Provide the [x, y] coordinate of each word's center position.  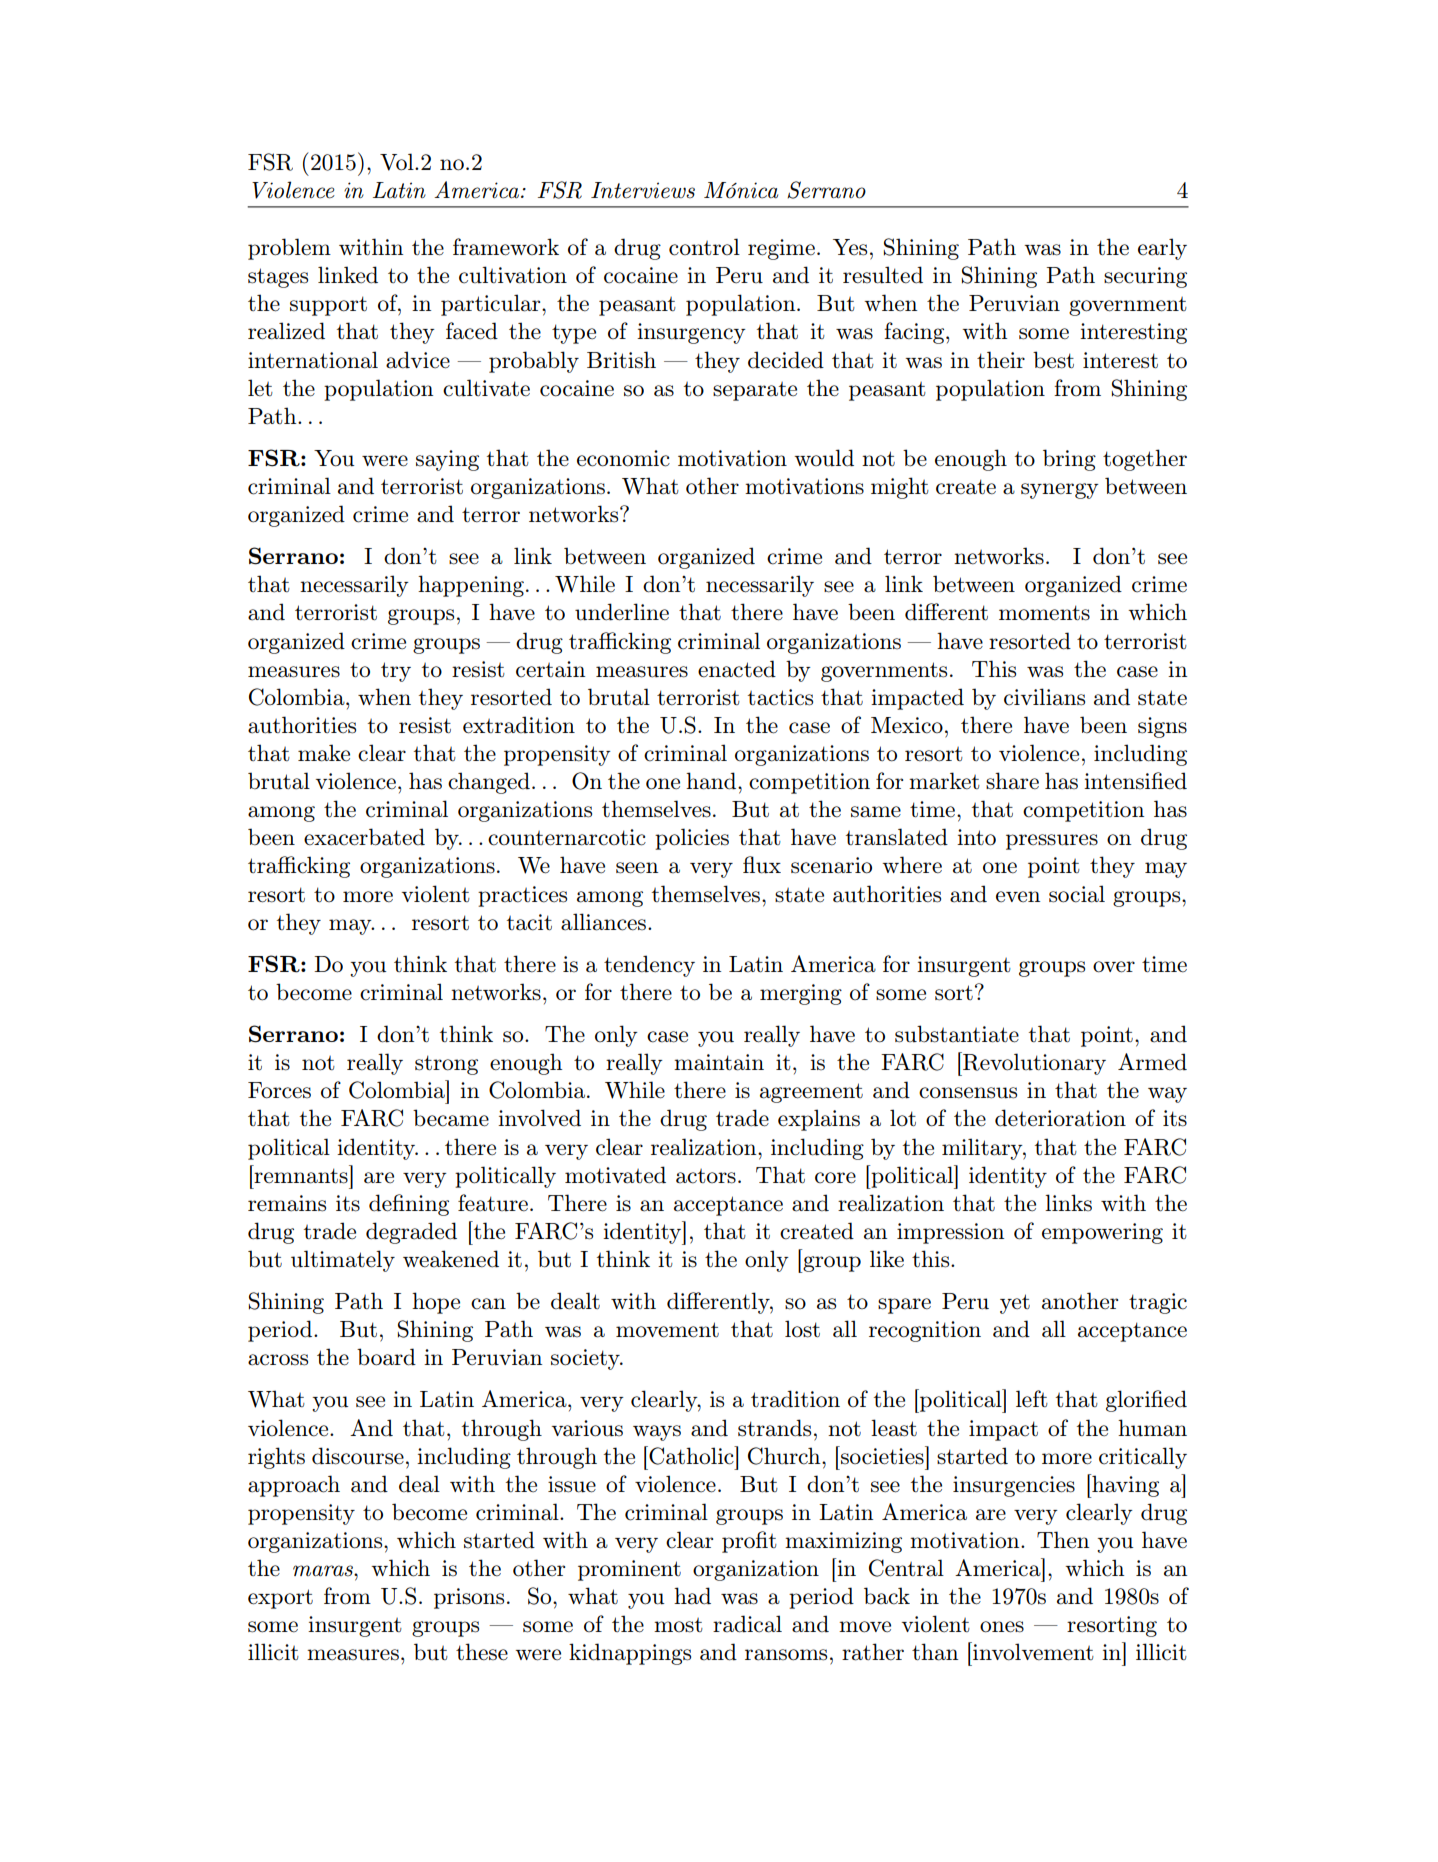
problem [289, 249]
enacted [737, 669]
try [396, 672]
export [280, 1599]
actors [706, 1176]
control [704, 247]
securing [1145, 277]
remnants [301, 1176]
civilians [1044, 697]
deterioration [1060, 1118]
